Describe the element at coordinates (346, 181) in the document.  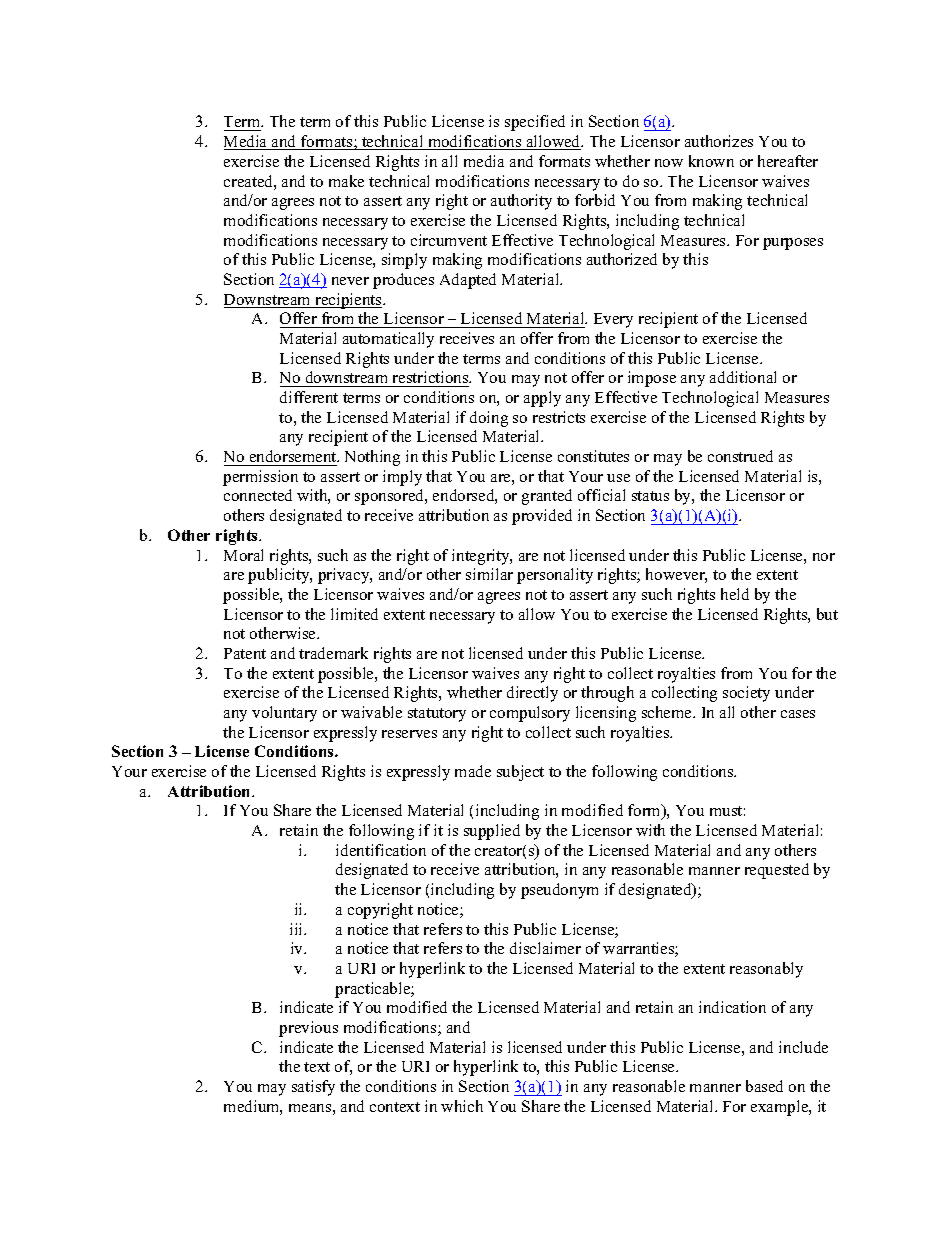
I see `make` at that location.
